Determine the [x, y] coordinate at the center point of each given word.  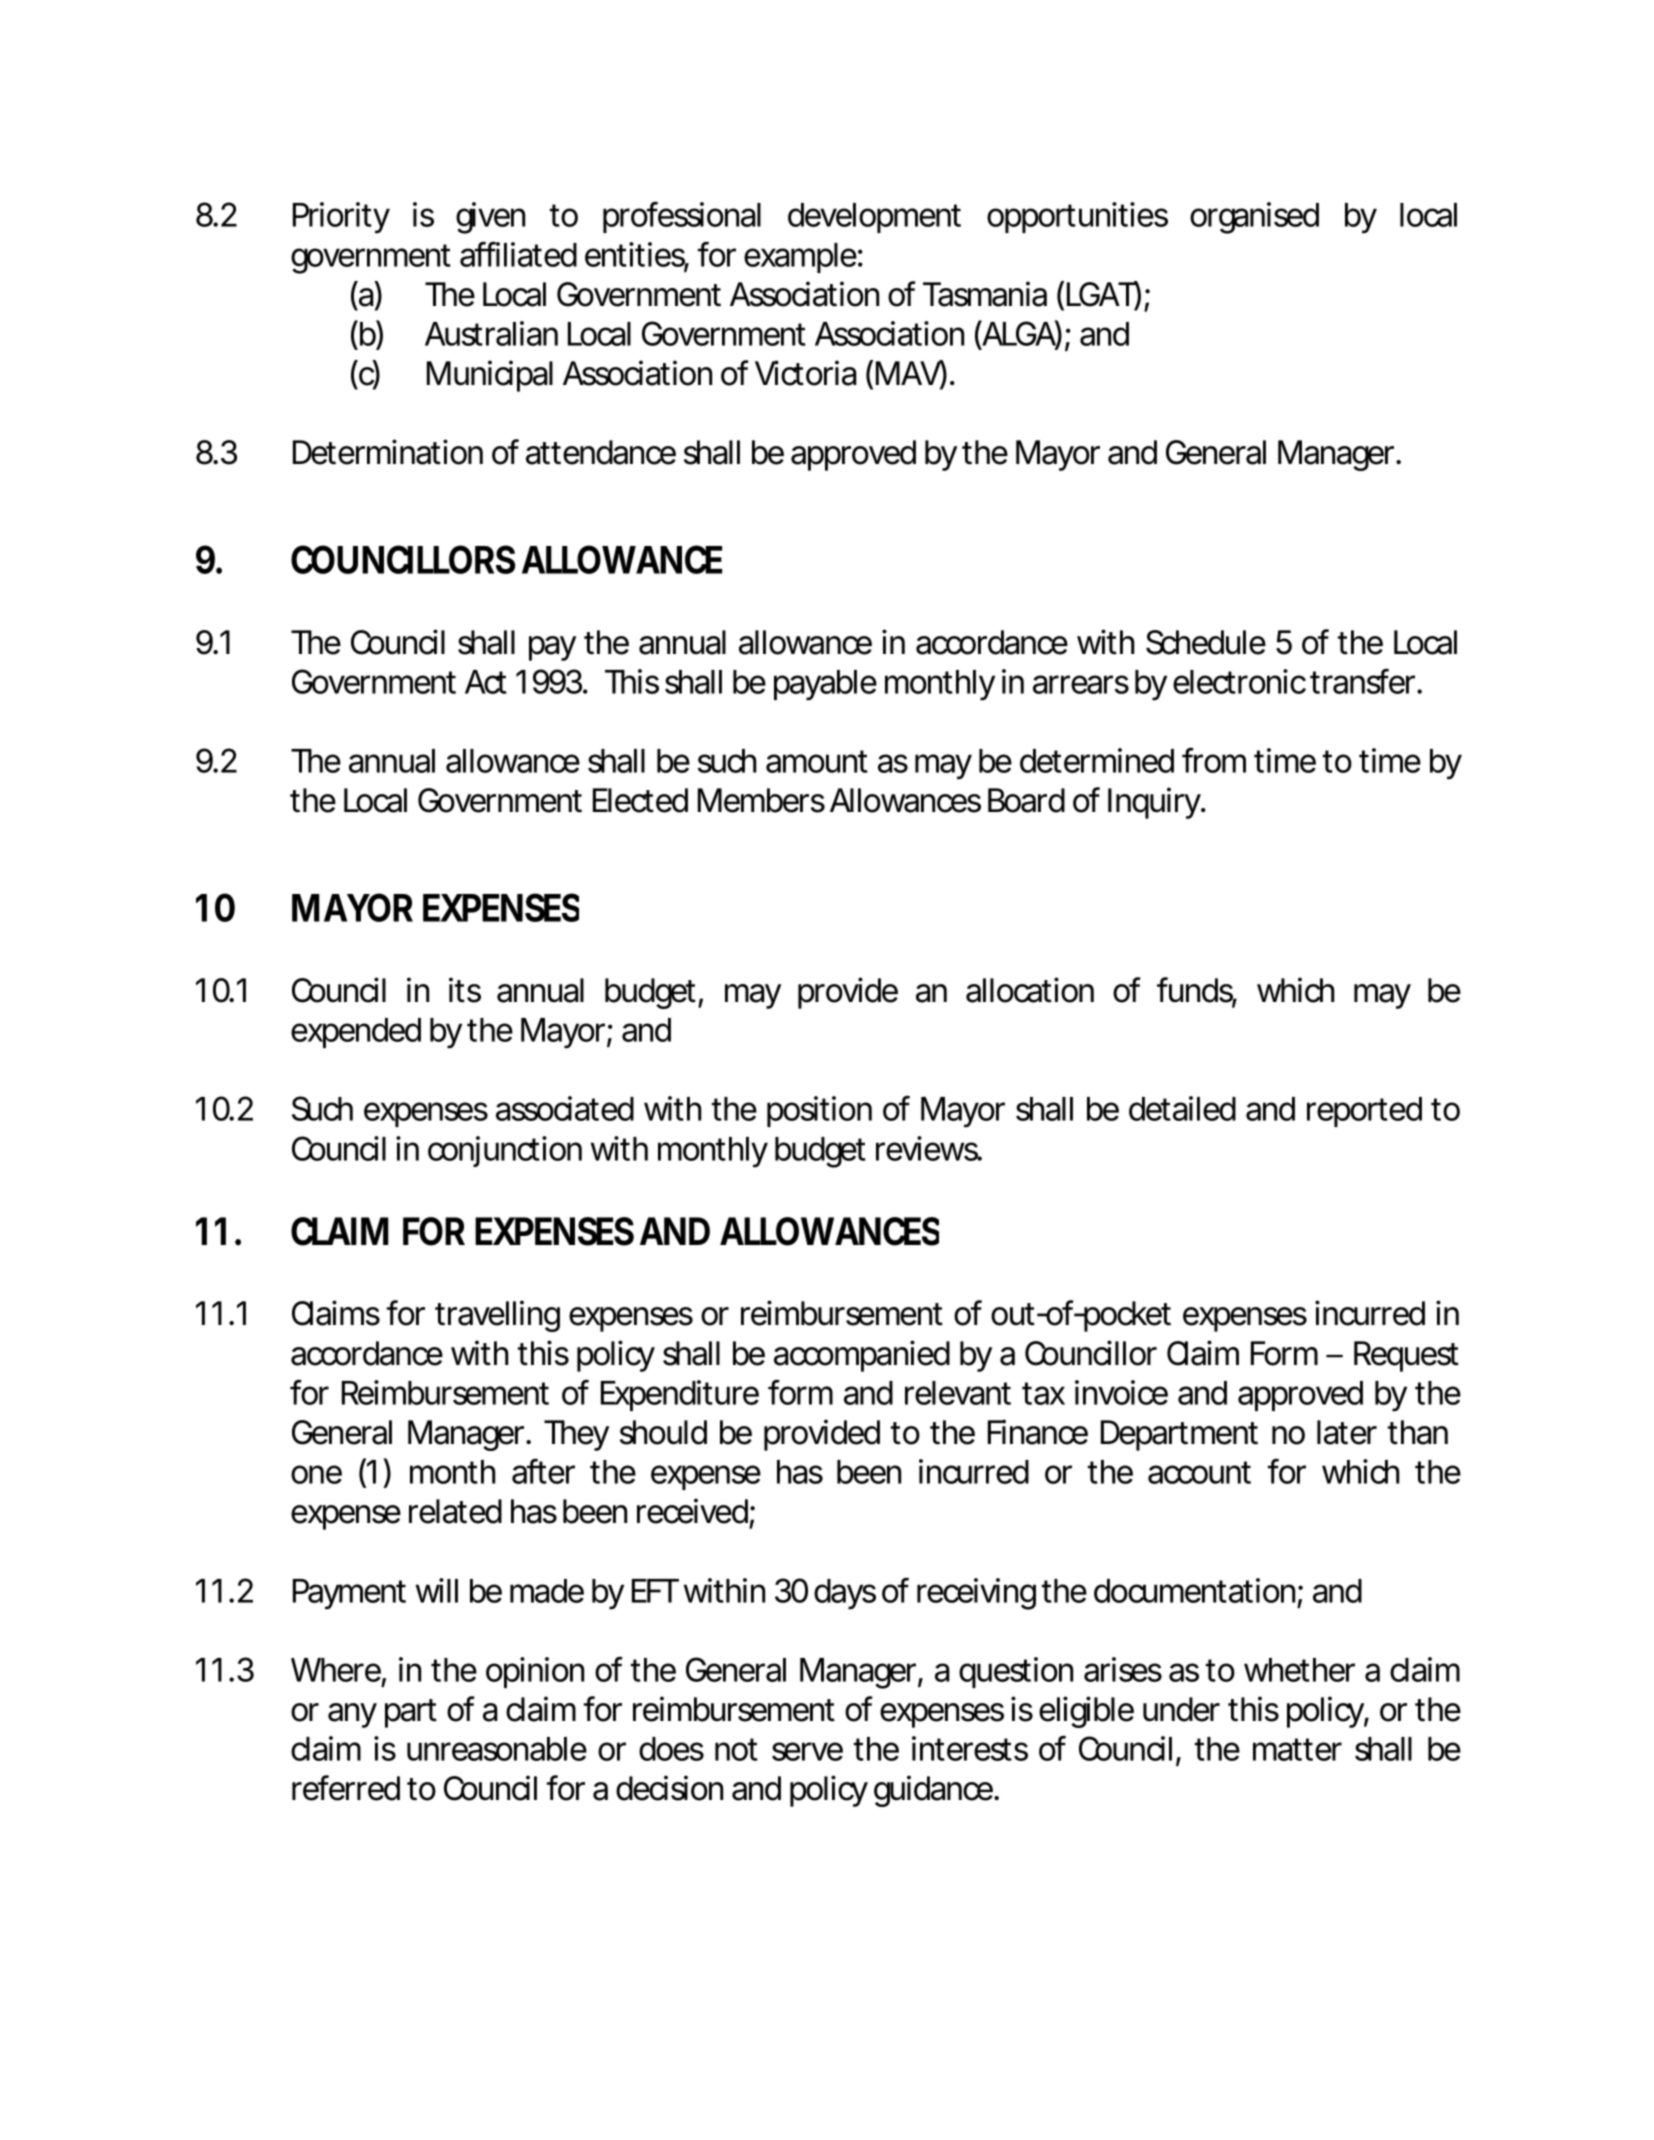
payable [825, 685]
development [874, 218]
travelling [497, 1316]
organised [1254, 218]
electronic [1239, 681]
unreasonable [497, 1749]
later [1347, 1432]
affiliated [518, 254]
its [465, 990]
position [819, 1111]
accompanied [862, 1356]
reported [1364, 1112]
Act [486, 682]
